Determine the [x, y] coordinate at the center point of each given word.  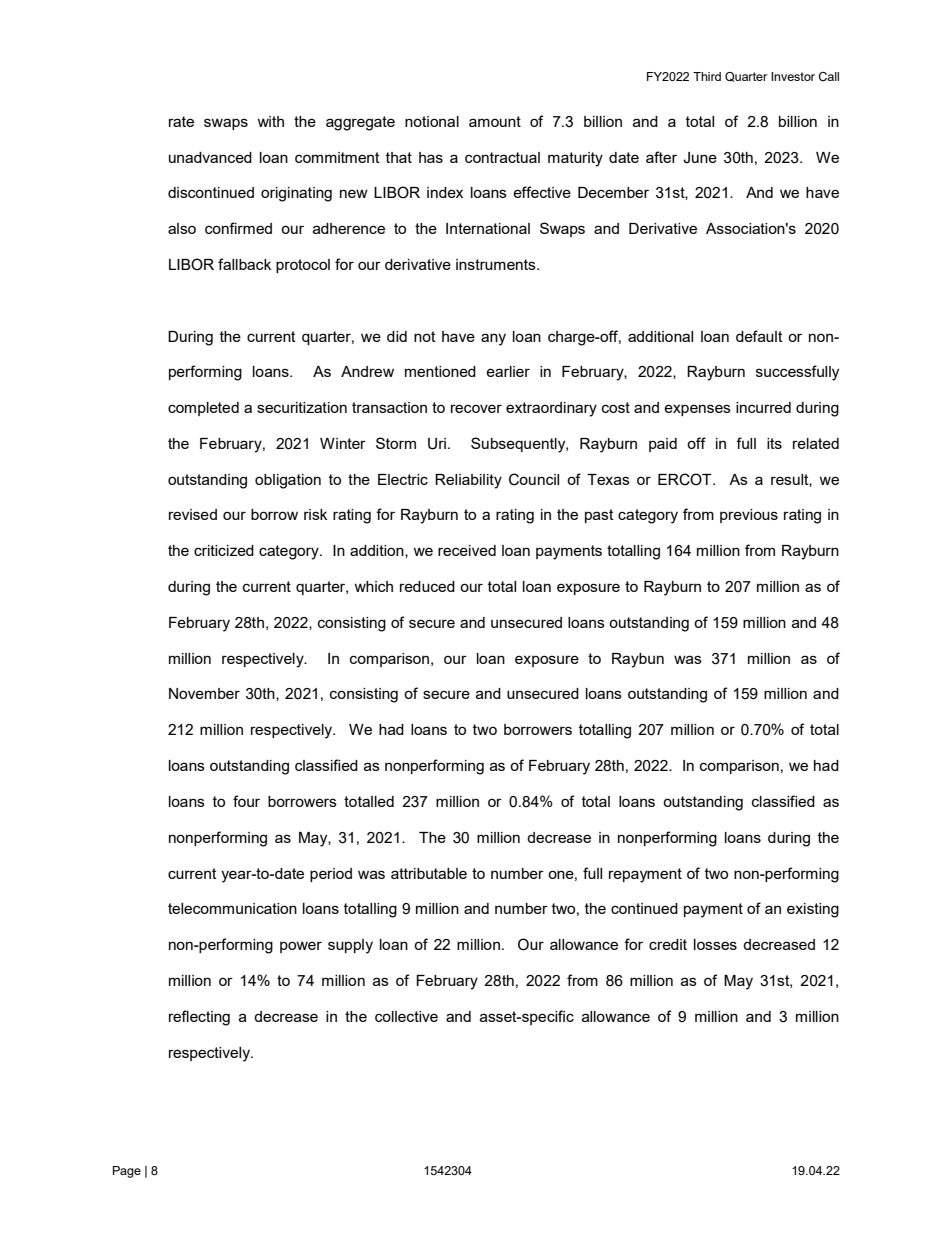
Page [127, 1172]
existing [813, 910]
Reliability [468, 481]
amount [495, 121]
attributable [429, 873]
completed [203, 409]
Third [707, 76]
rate [181, 121]
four [246, 801]
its [774, 443]
